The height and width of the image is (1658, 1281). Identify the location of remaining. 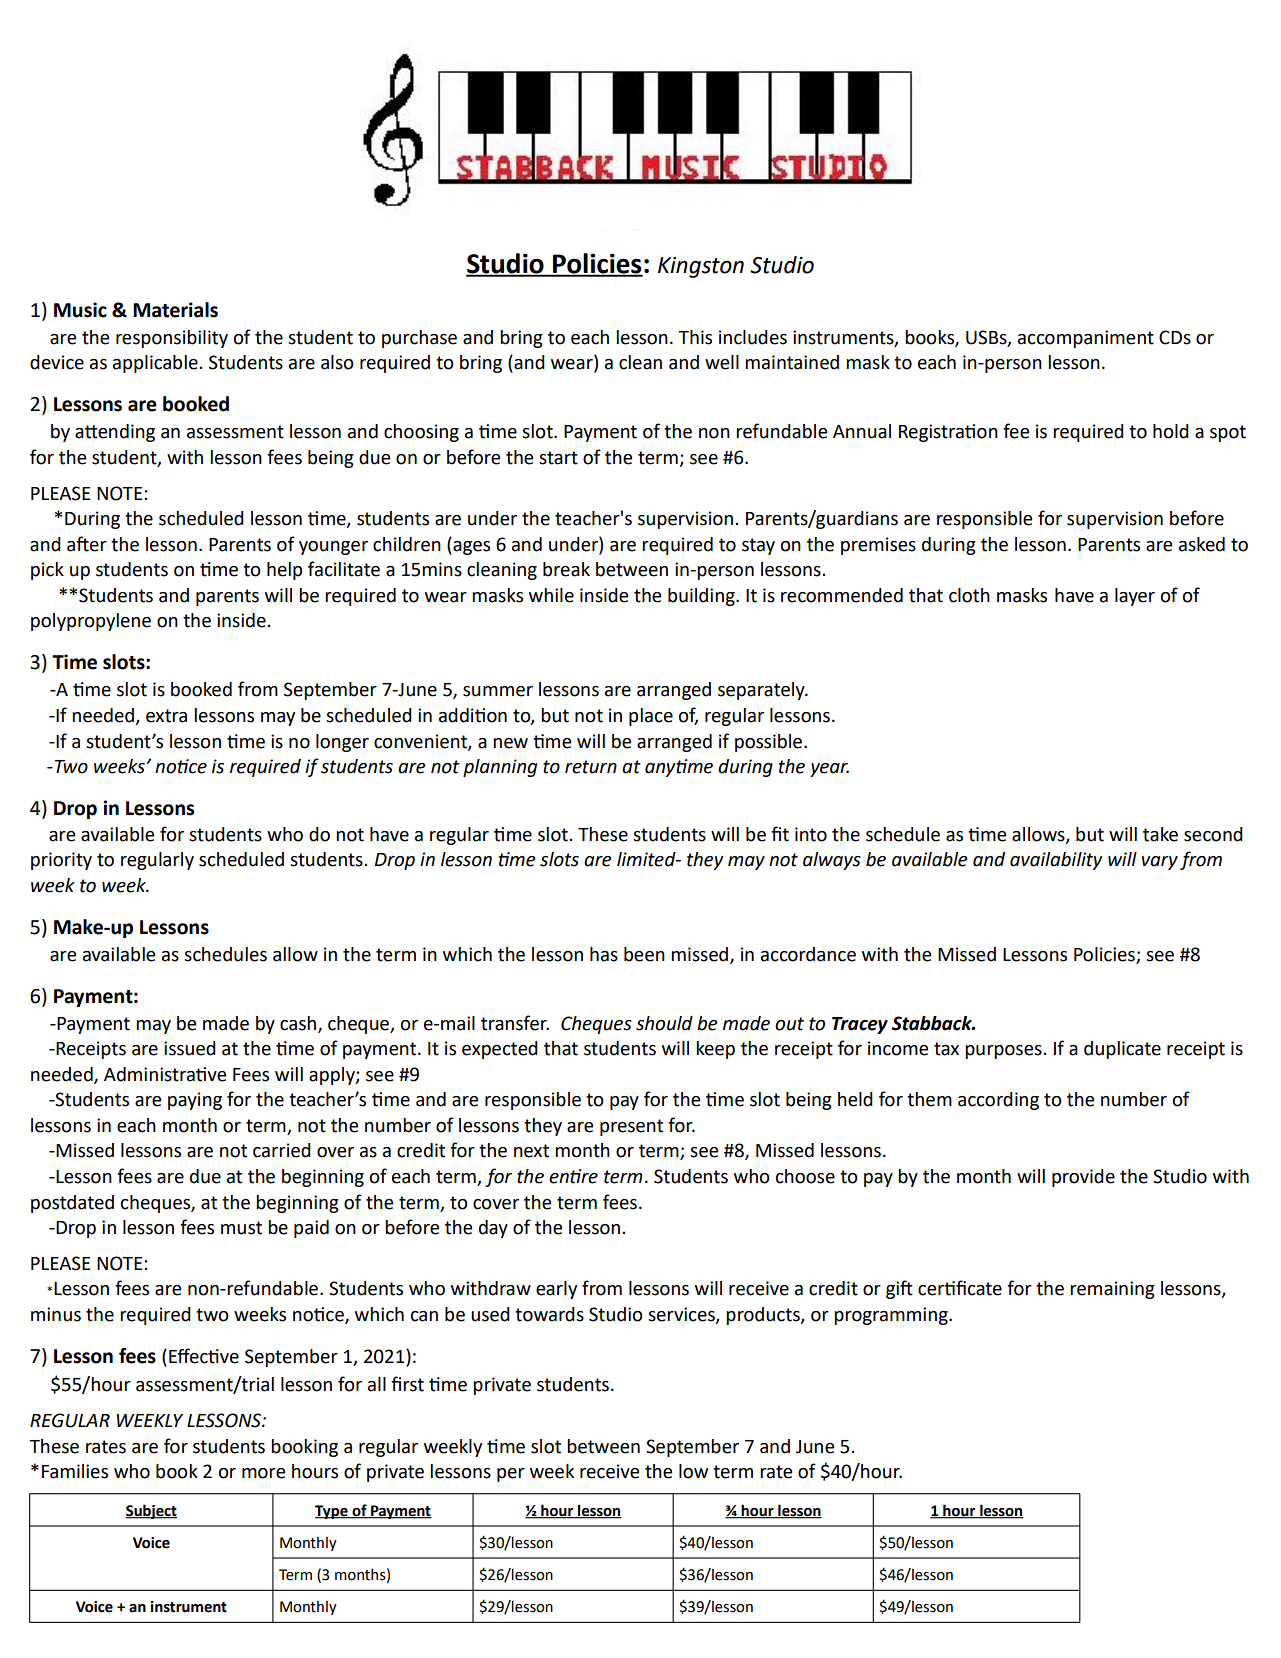
(1112, 1290).
